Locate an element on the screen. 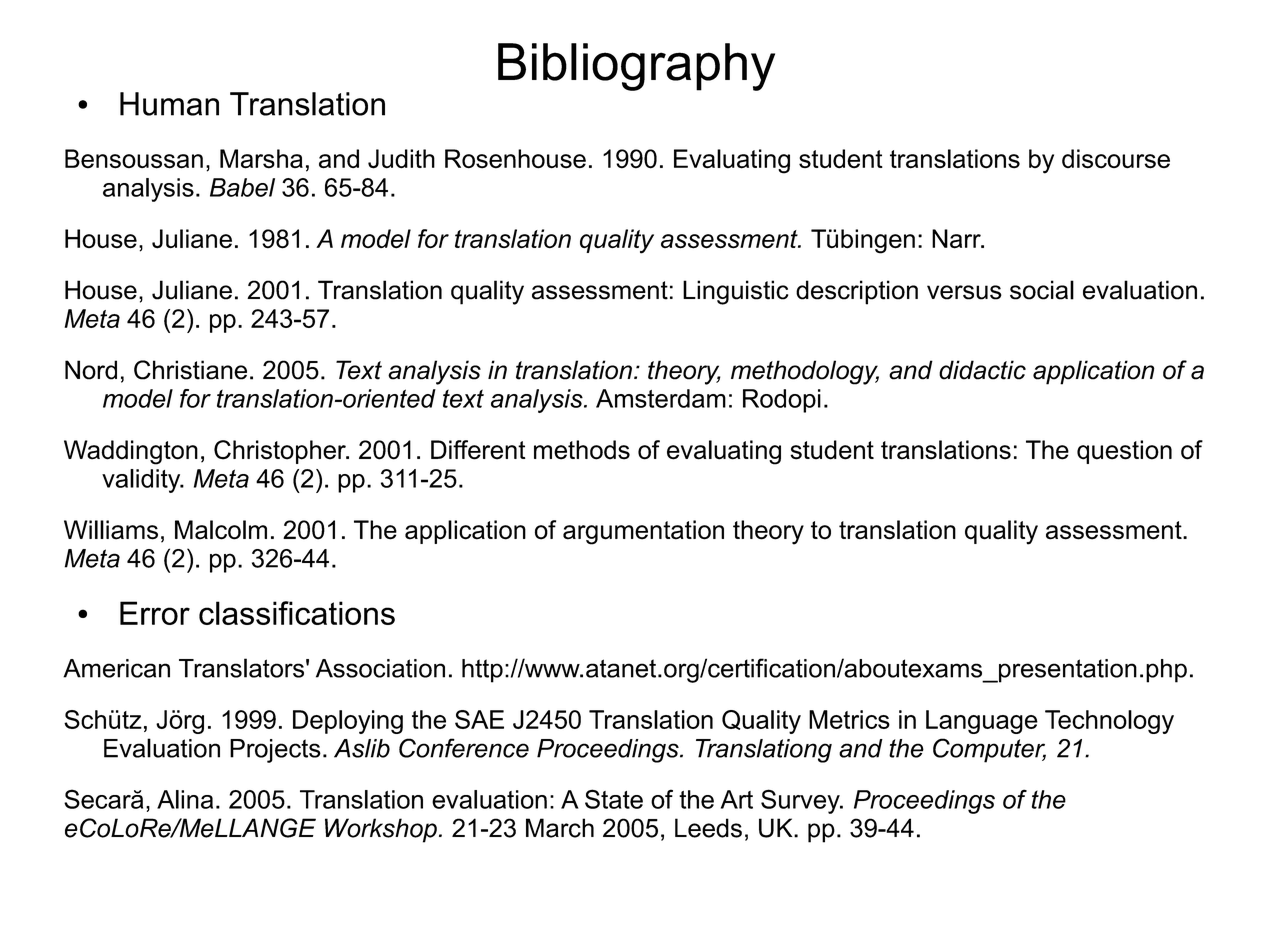  Bibliography is located at coordinates (636, 67).
